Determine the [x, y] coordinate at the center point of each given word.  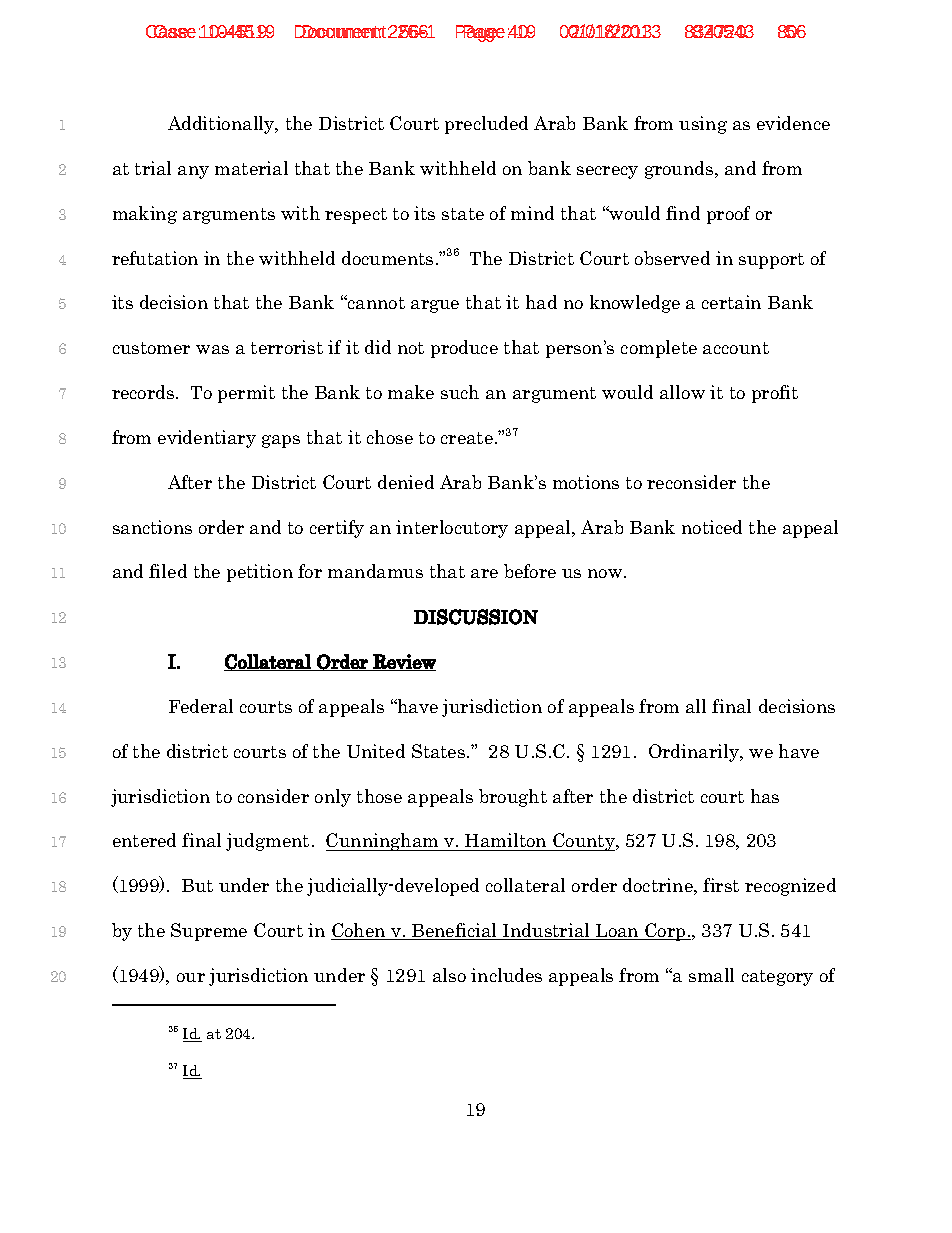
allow [682, 392]
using [703, 125]
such [460, 392]
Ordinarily [695, 753]
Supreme [209, 932]
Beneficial [455, 931]
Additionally [222, 125]
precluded [486, 125]
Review [403, 662]
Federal [201, 706]
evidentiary [207, 439]
